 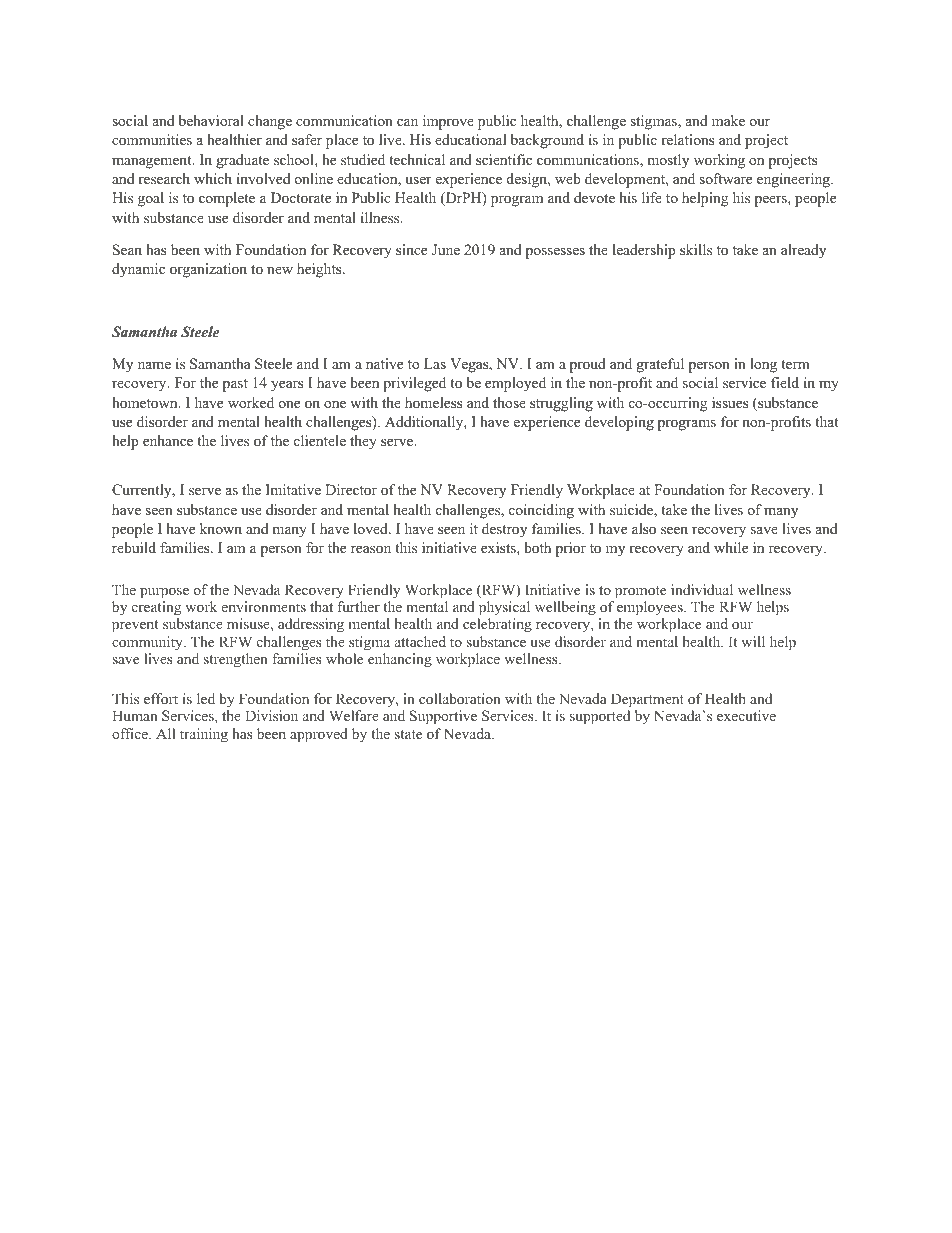 What do you see at coordinates (763, 365) in the document?
I see `long` at bounding box center [763, 365].
